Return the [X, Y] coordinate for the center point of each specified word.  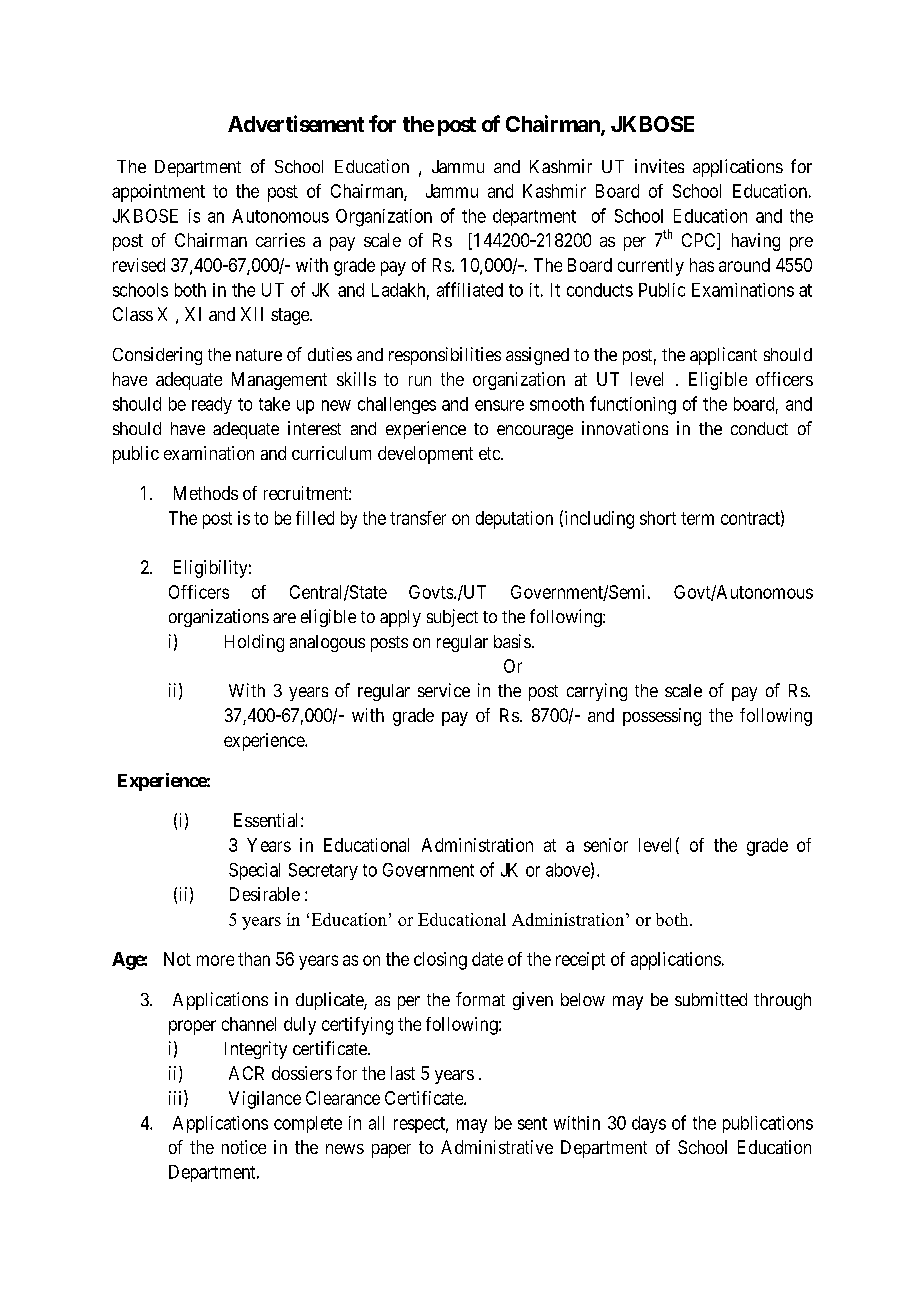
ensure [499, 405]
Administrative [497, 1147]
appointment [158, 193]
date [487, 959]
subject [452, 618]
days [649, 1124]
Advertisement [296, 123]
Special [254, 871]
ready [212, 405]
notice [244, 1147]
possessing [662, 717]
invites [659, 166]
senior [606, 845]
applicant [723, 356]
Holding [254, 643]
